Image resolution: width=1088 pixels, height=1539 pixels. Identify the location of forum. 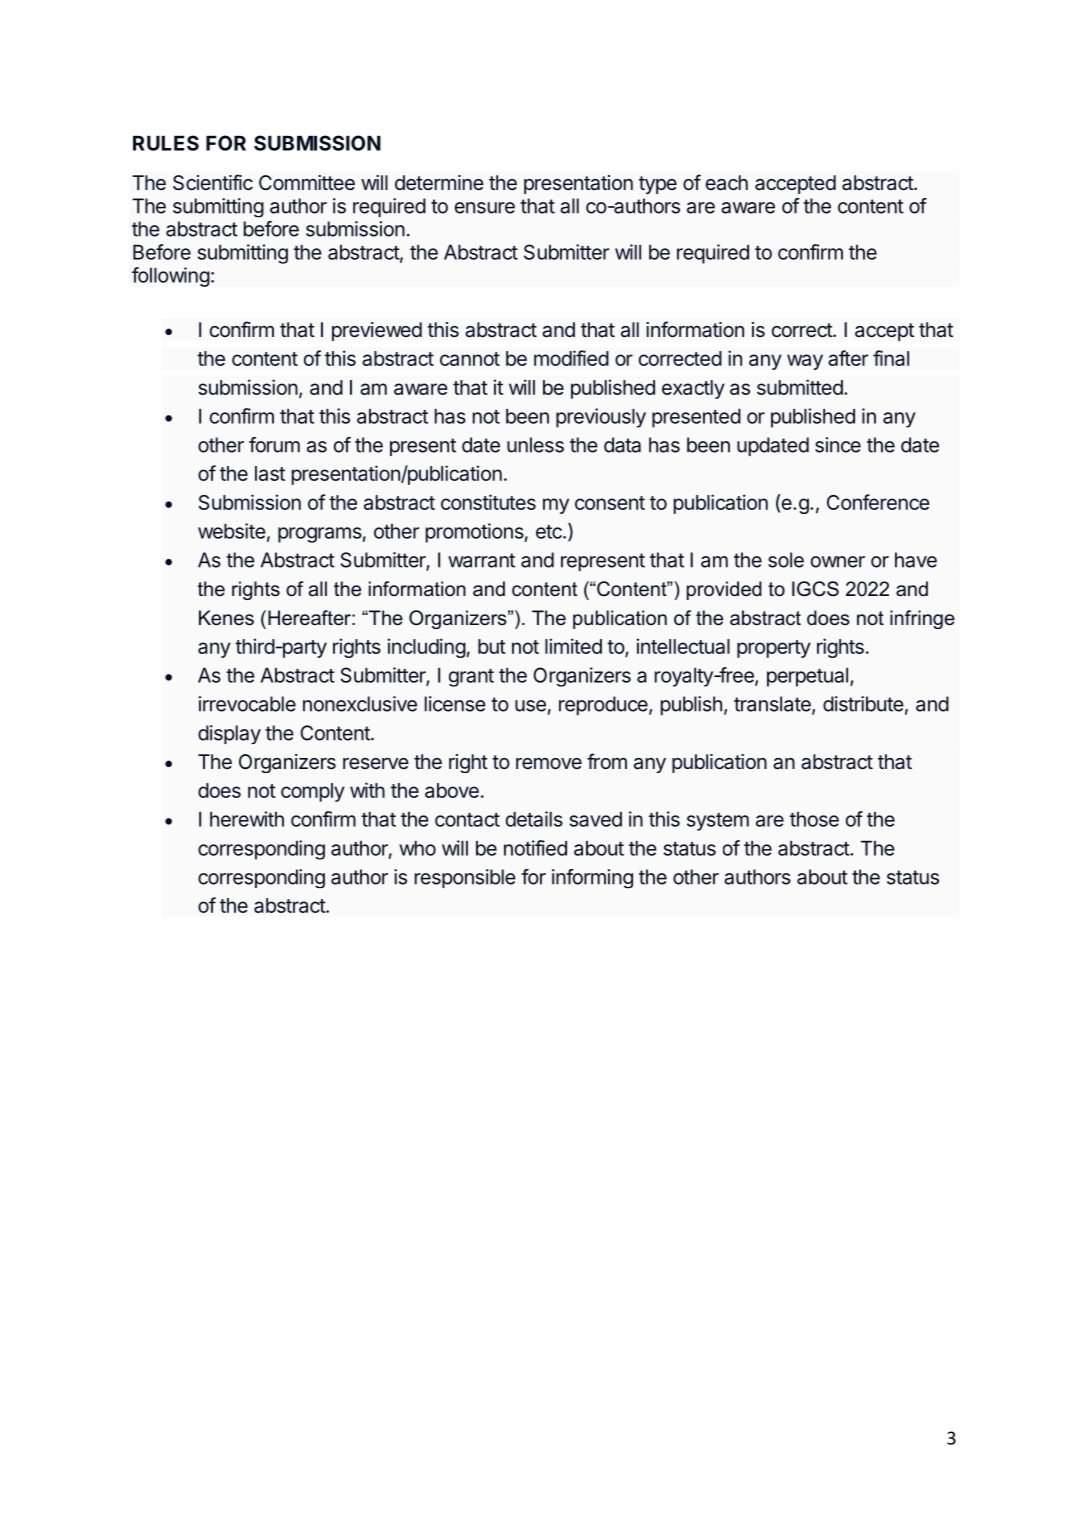
(274, 445).
